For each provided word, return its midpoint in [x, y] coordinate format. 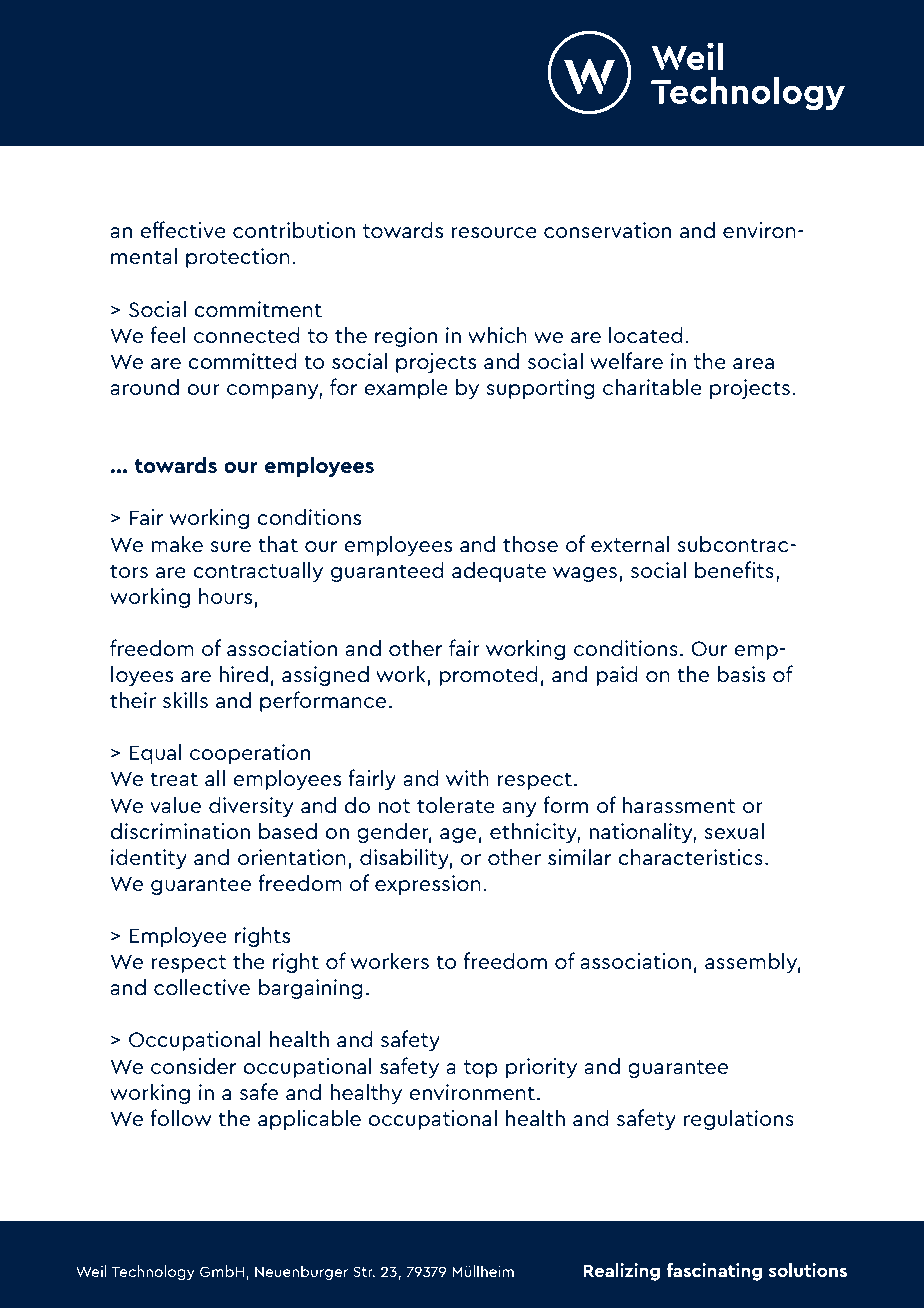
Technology [153, 1272]
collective [202, 987]
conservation [607, 230]
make [177, 543]
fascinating [714, 1272]
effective [183, 230]
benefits [734, 570]
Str [364, 1271]
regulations [739, 1119]
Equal [156, 753]
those [530, 544]
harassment [678, 805]
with [467, 778]
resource [494, 233]
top [480, 1069]
